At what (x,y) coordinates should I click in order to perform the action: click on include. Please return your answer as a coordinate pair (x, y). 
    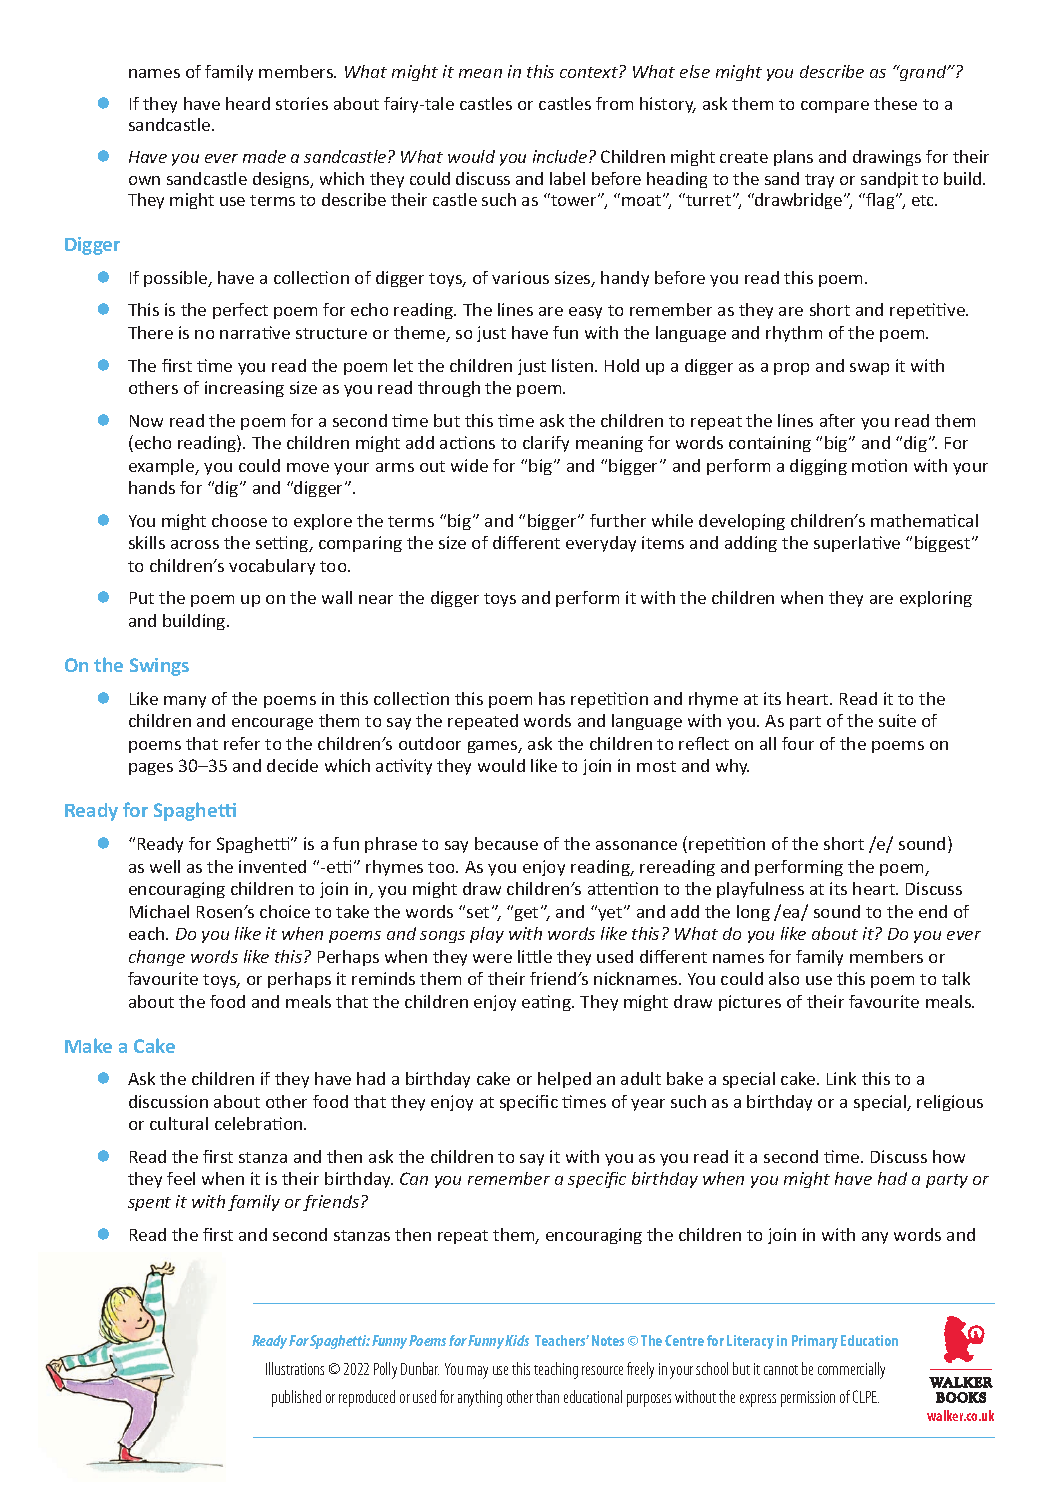
    Looking at the image, I should click on (561, 156).
